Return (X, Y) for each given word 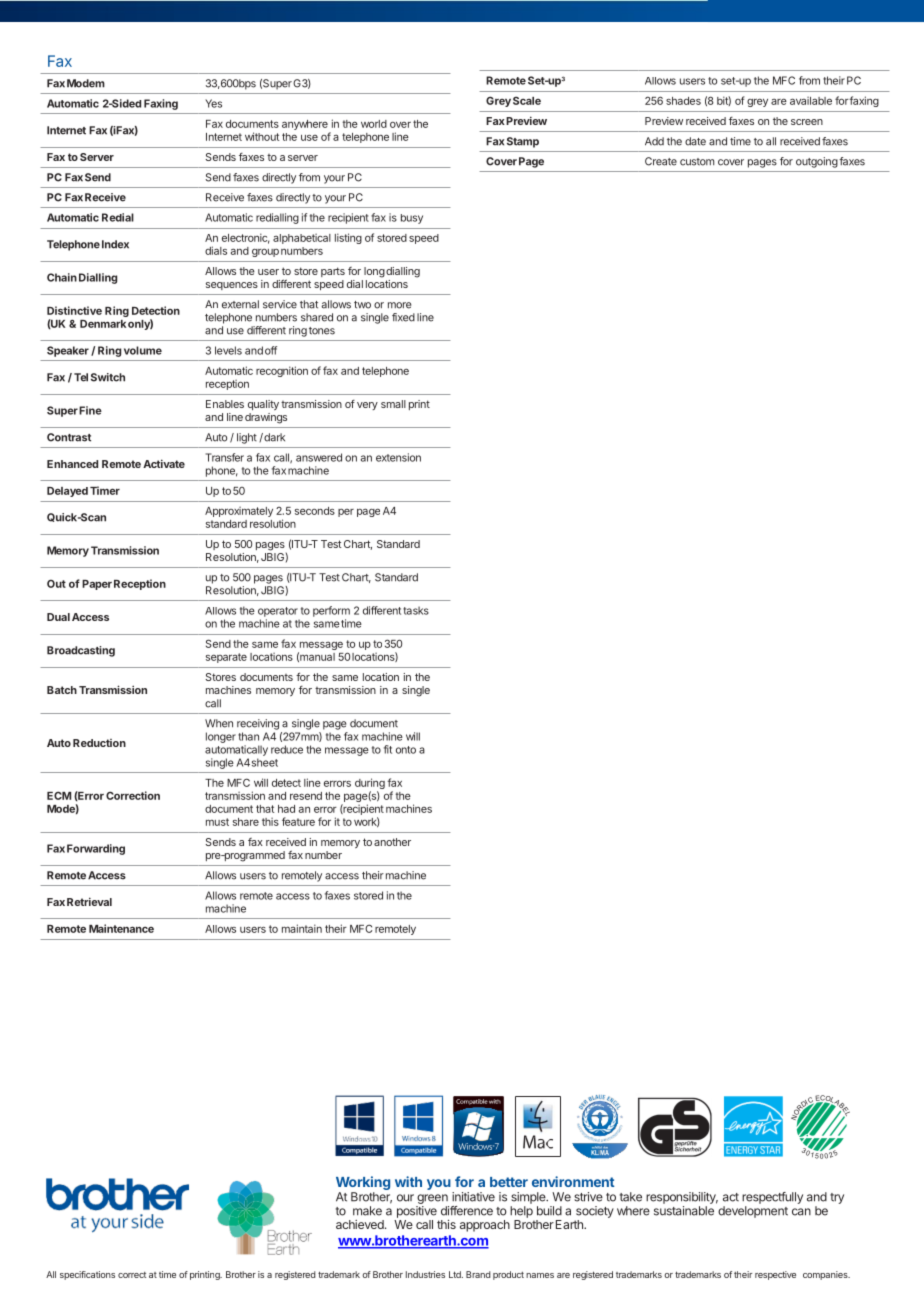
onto (406, 750)
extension (398, 457)
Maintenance (121, 928)
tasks (416, 610)
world (374, 124)
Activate (164, 463)
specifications (87, 1275)
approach (485, 1226)
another (392, 842)
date (695, 141)
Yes (213, 103)
